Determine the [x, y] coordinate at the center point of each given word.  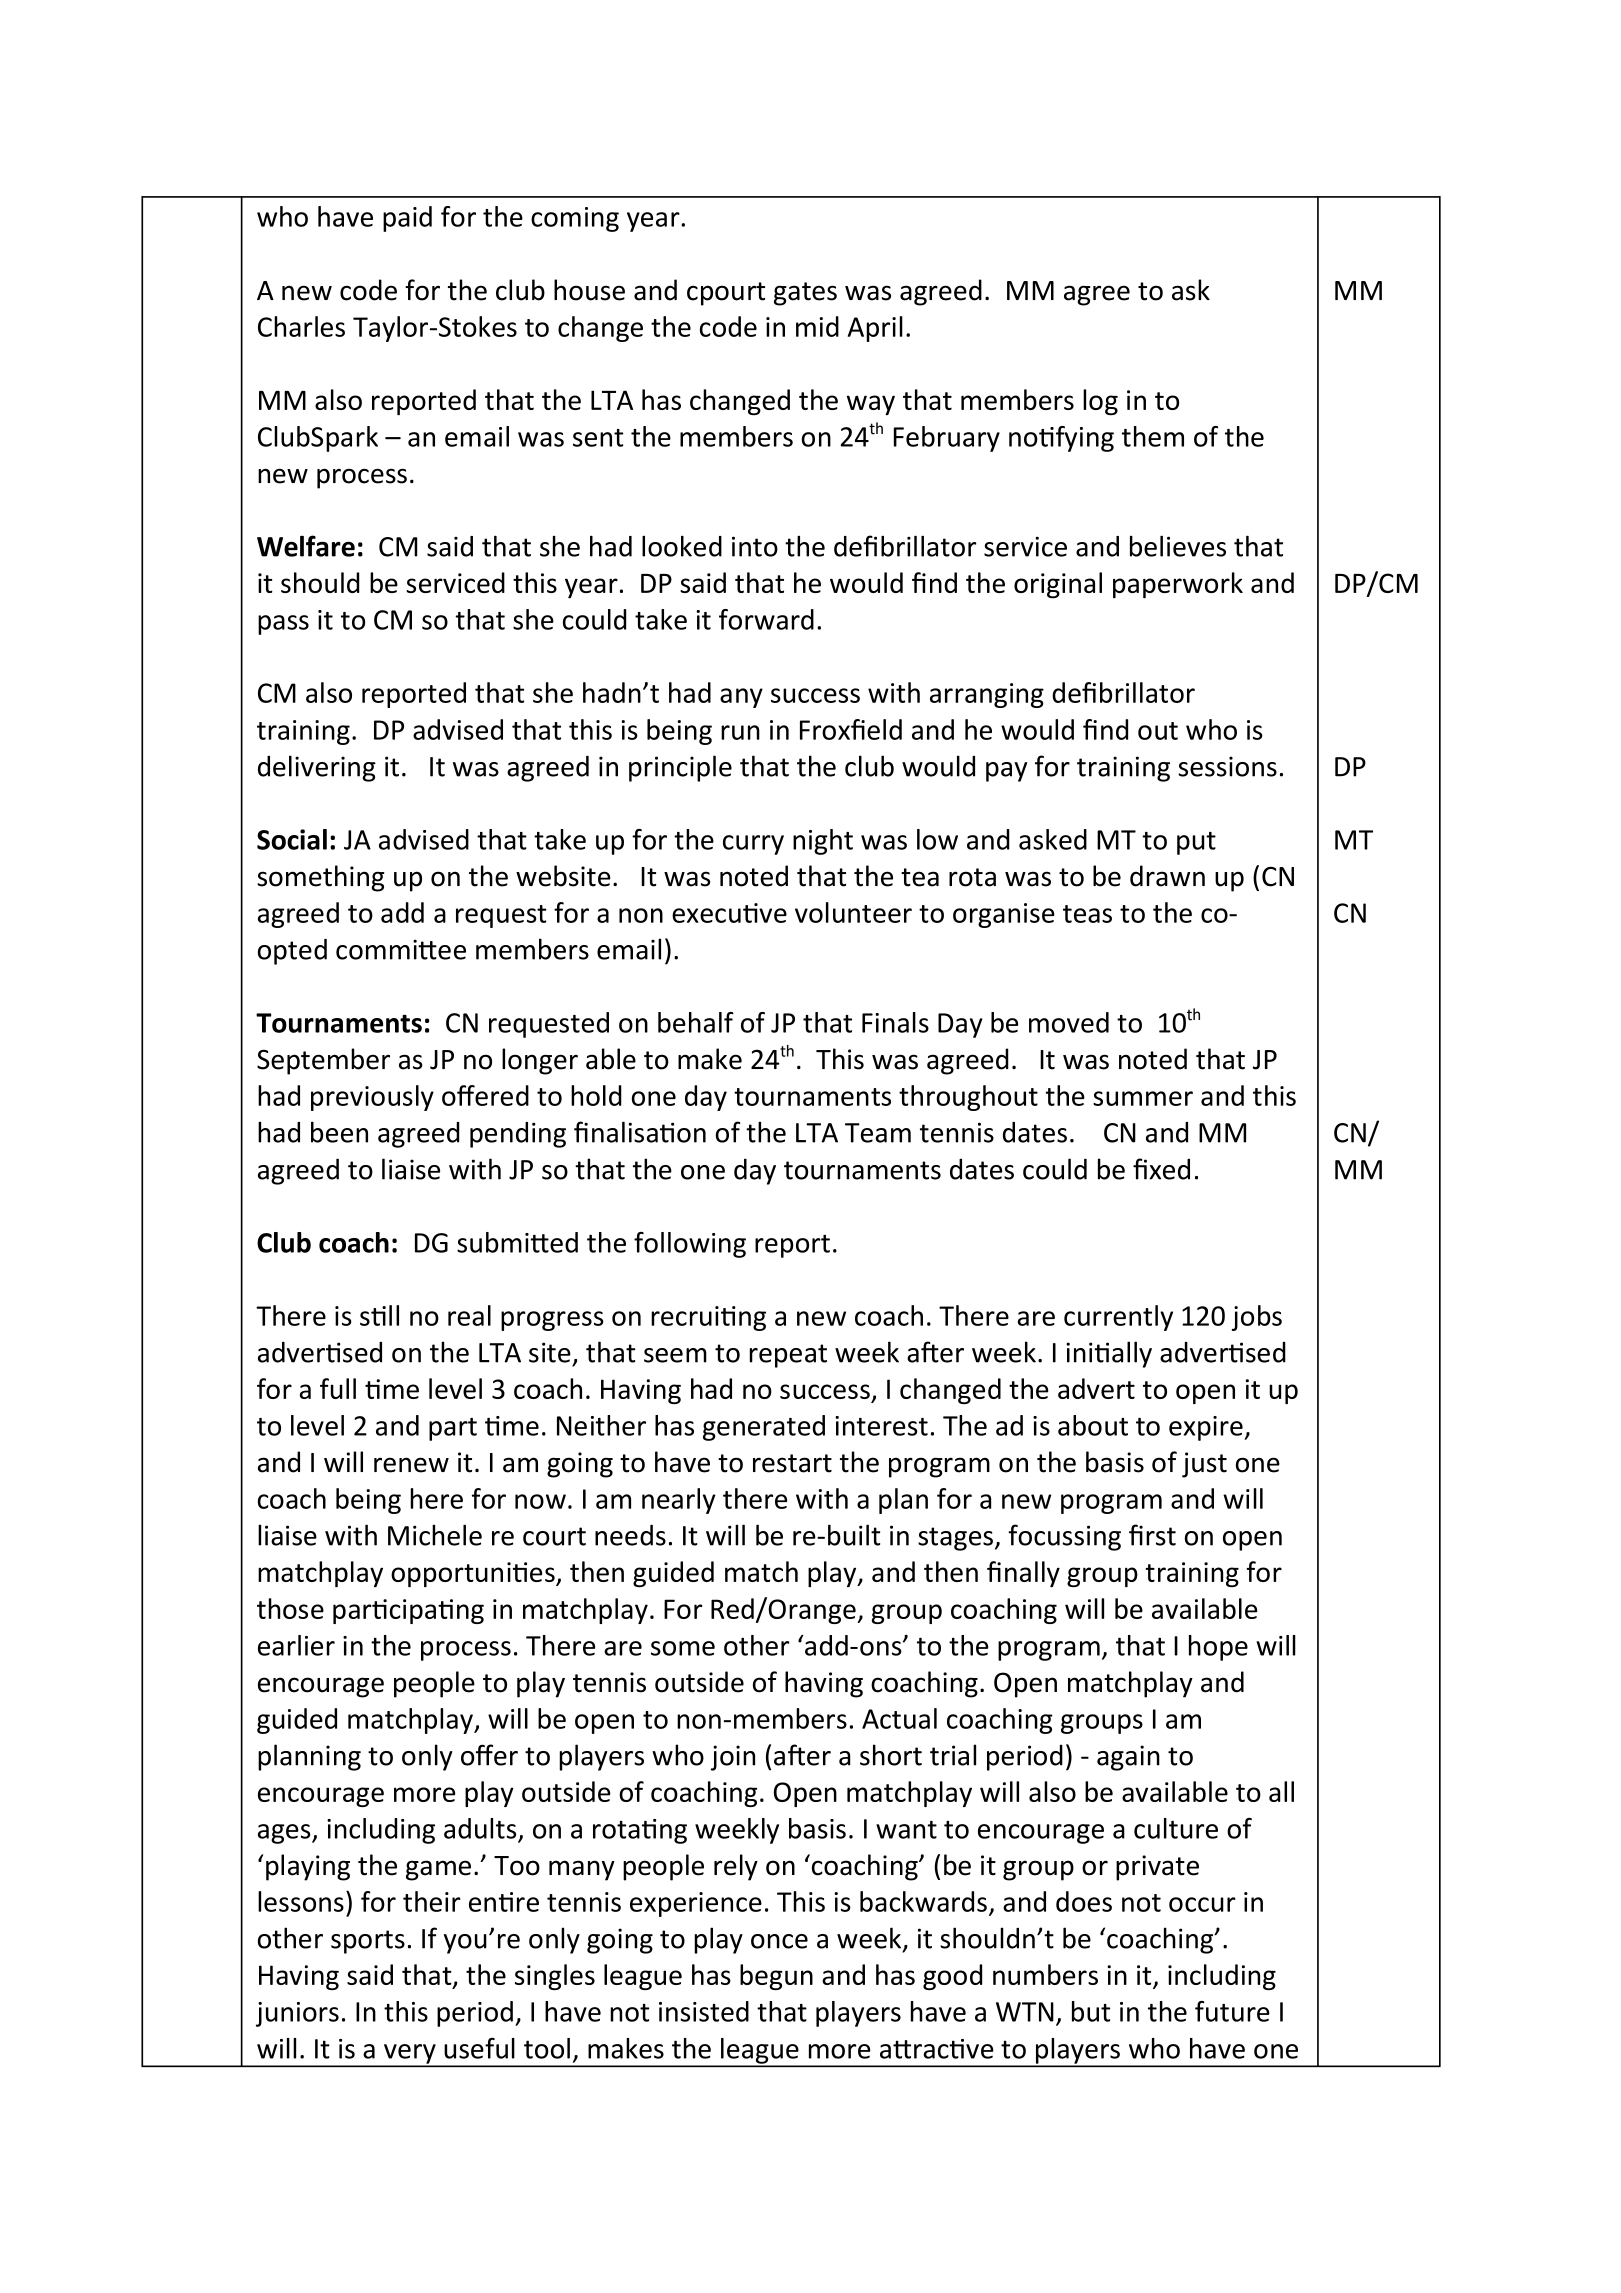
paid [407, 219]
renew [411, 1465]
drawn [1167, 876]
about [1093, 1425]
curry [753, 845]
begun [776, 1977]
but [1091, 2011]
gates [805, 294]
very [410, 2055]
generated [764, 1428]
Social [292, 839]
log [1100, 402]
